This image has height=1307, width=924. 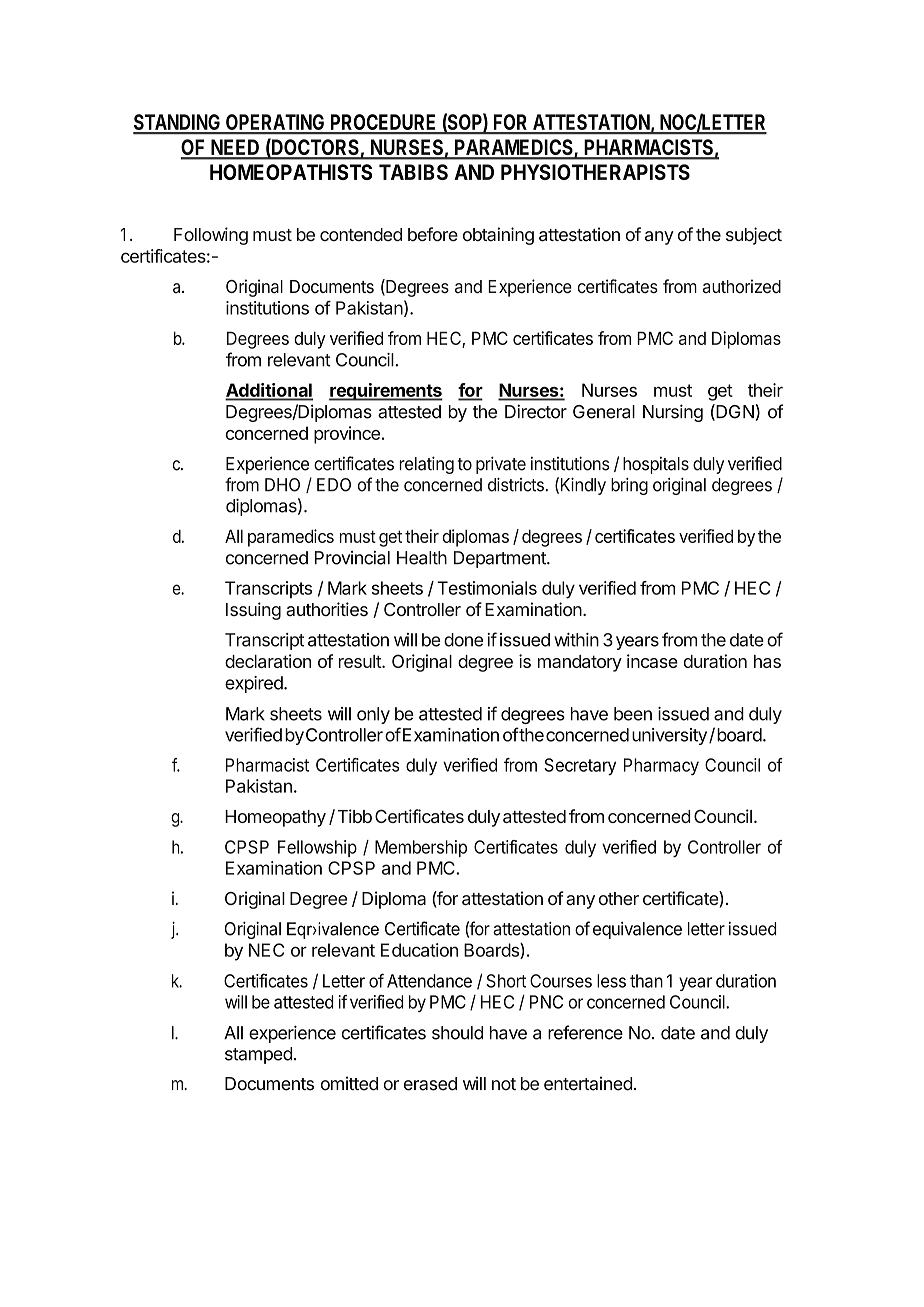 What do you see at coordinates (580, 767) in the image?
I see `Secretary` at bounding box center [580, 767].
